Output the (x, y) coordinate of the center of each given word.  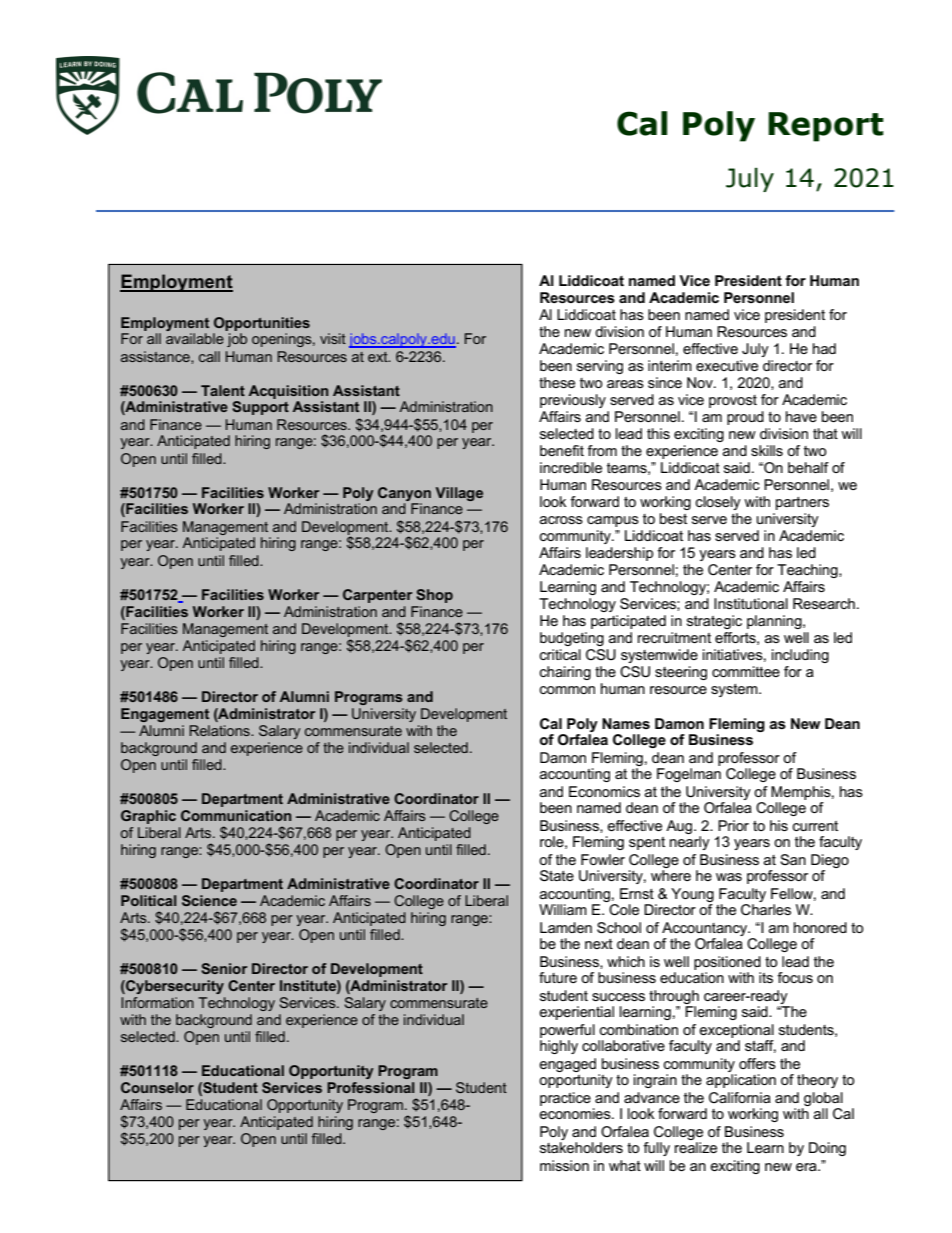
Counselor (157, 1087)
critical (560, 654)
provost (733, 401)
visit (333, 338)
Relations (220, 730)
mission (564, 1165)
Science (209, 900)
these (557, 382)
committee (746, 671)
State (557, 876)
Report (826, 127)
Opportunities (262, 324)
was (729, 877)
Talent (223, 390)
